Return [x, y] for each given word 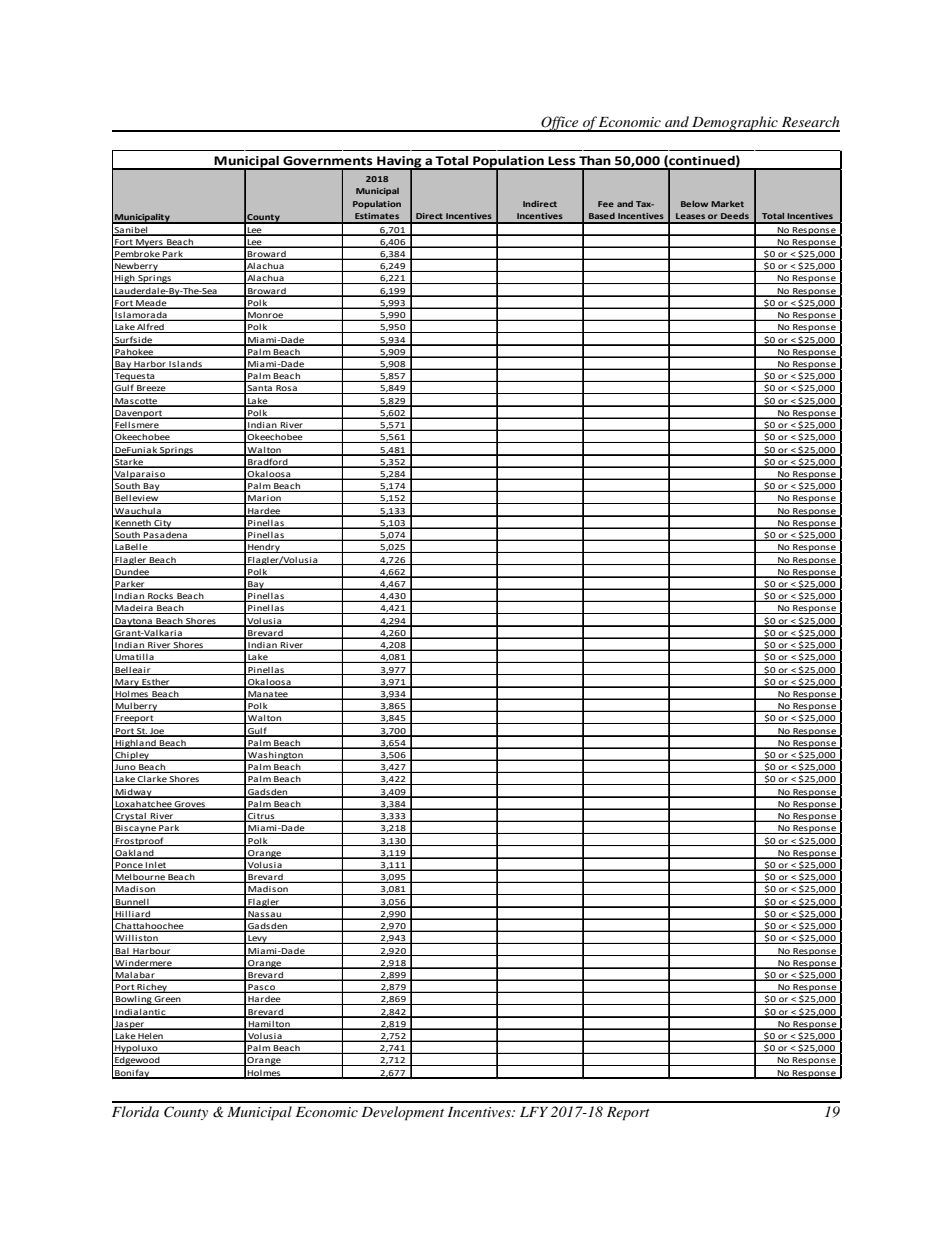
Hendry [264, 548]
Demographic [735, 124]
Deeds [735, 216]
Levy [257, 939]
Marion [264, 499]
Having [399, 163]
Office [560, 124]
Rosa [286, 389]
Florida [135, 1111]
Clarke [152, 780]
